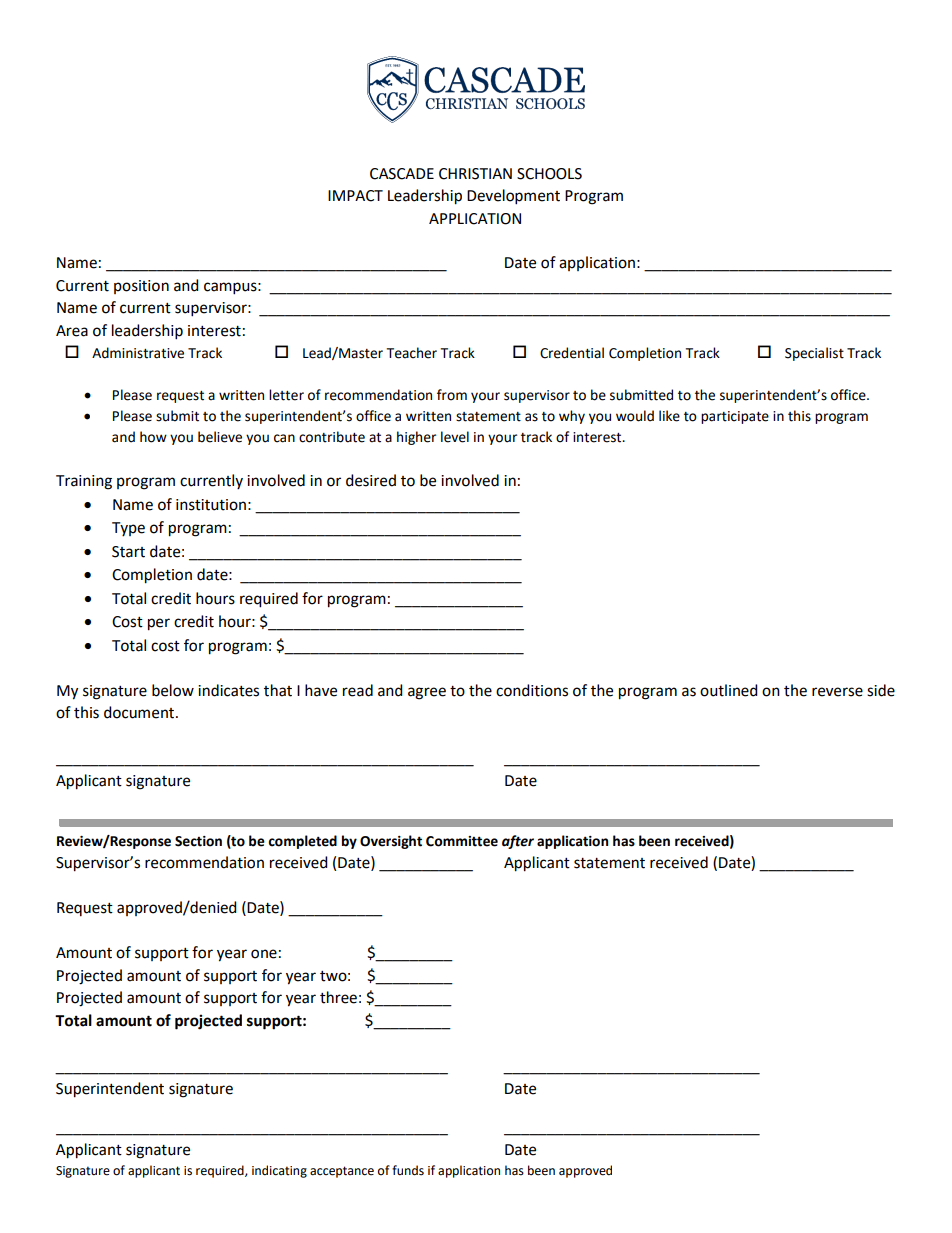 This screenshot has height=1233, width=952. What do you see at coordinates (513, 197) in the screenshot?
I see `Development` at bounding box center [513, 197].
